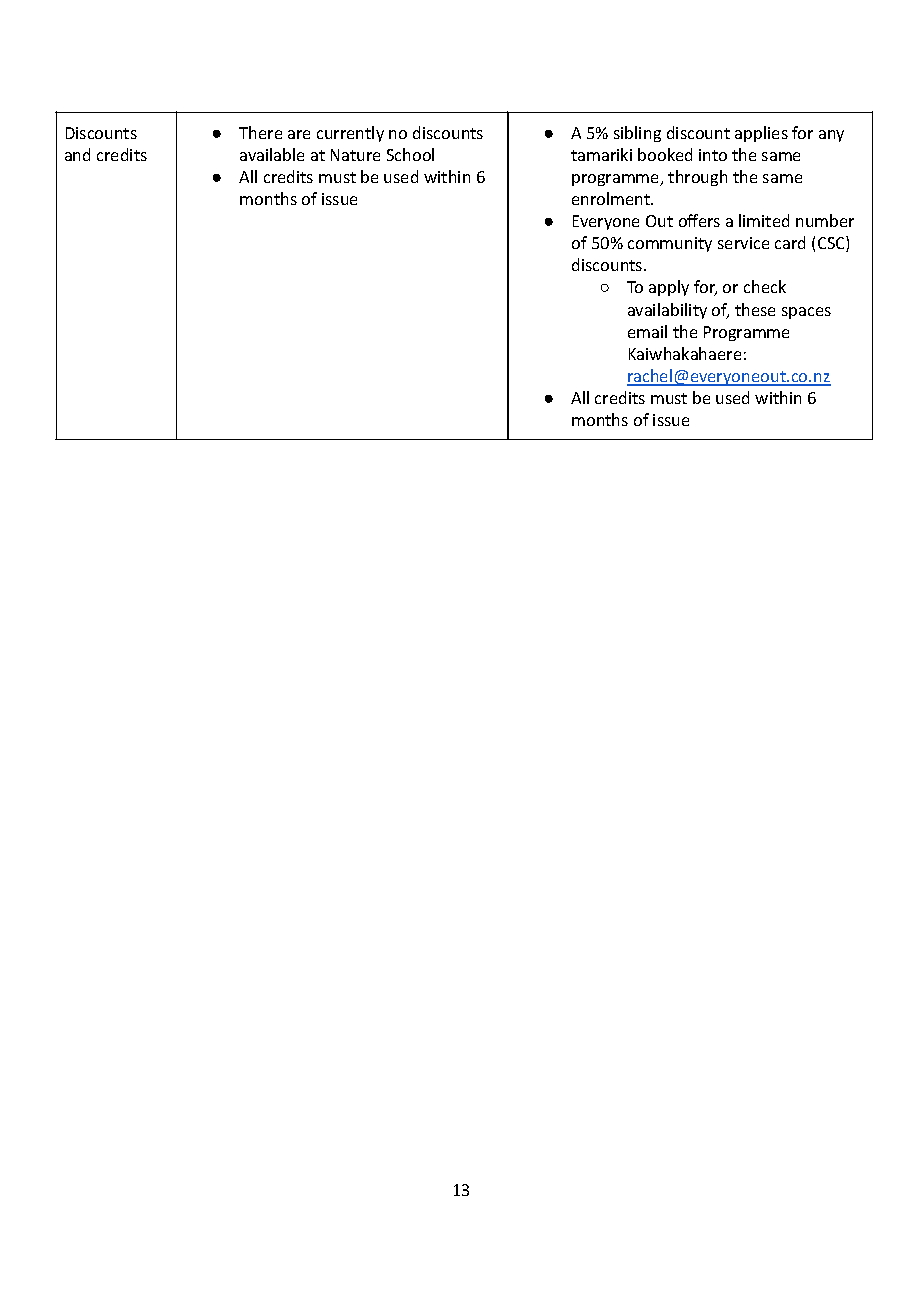  What do you see at coordinates (77, 154) in the page?
I see `and` at bounding box center [77, 154].
